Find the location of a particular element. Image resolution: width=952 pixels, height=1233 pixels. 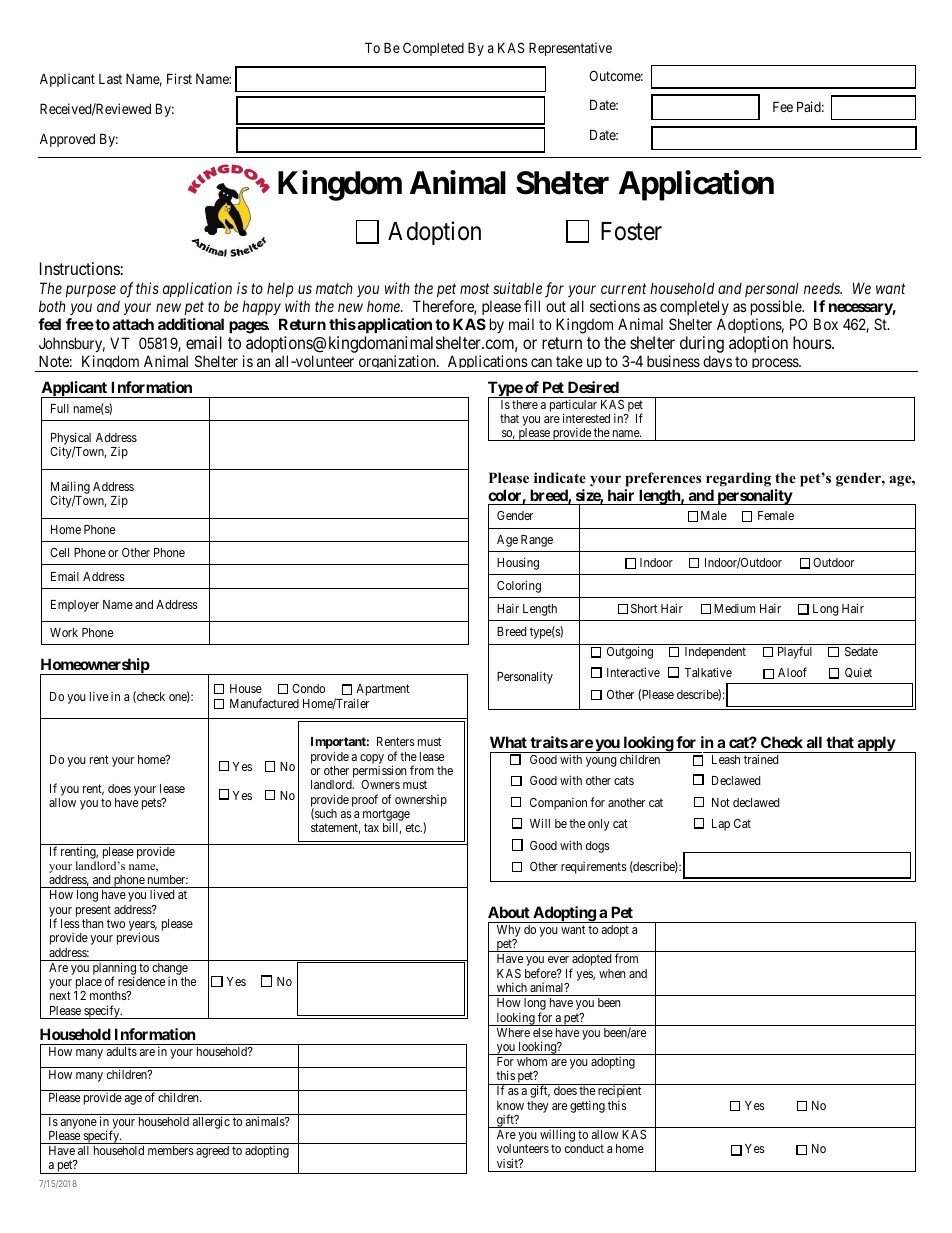

needs is located at coordinates (823, 288).
